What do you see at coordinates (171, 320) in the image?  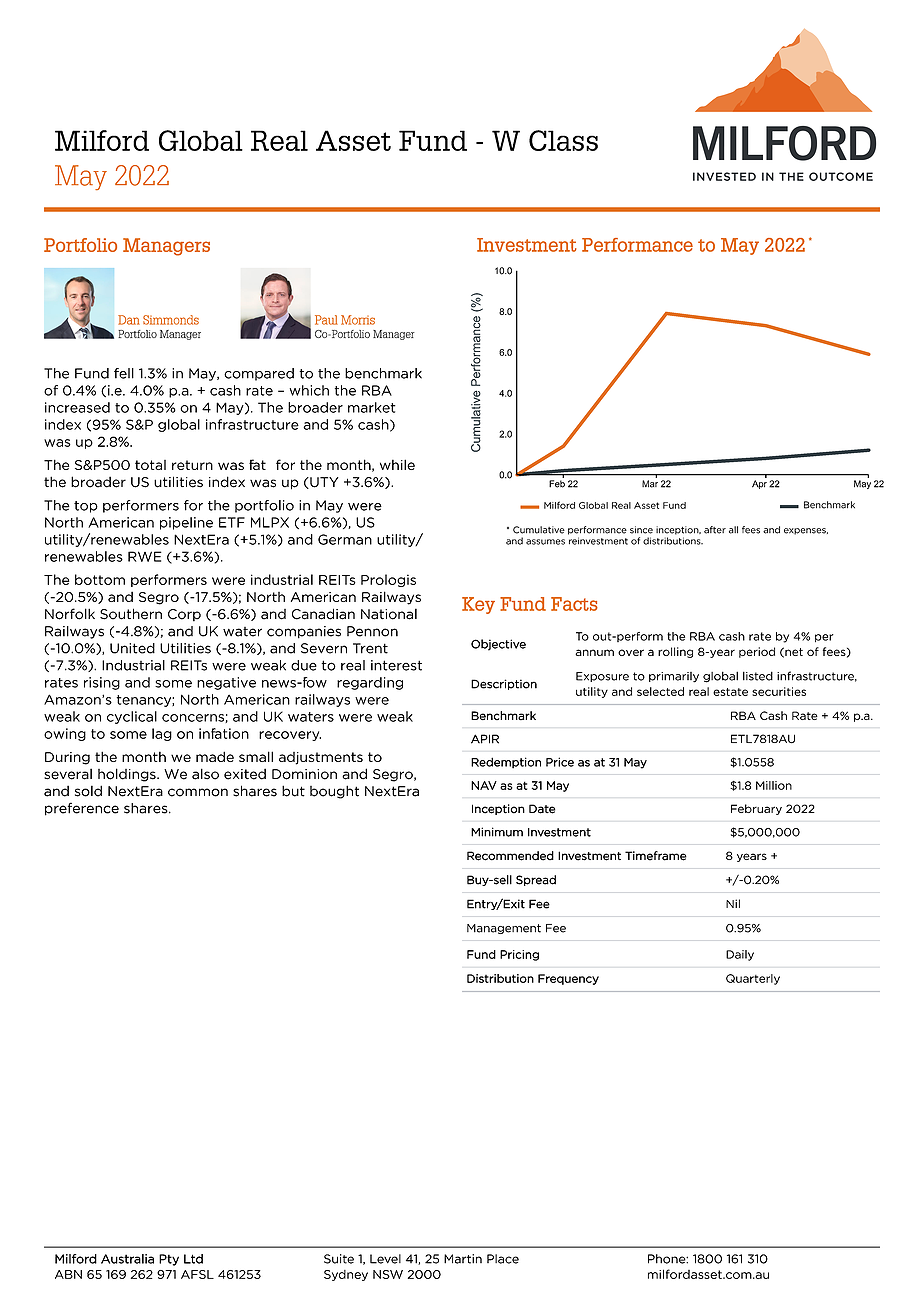 I see `Simmonds` at bounding box center [171, 320].
